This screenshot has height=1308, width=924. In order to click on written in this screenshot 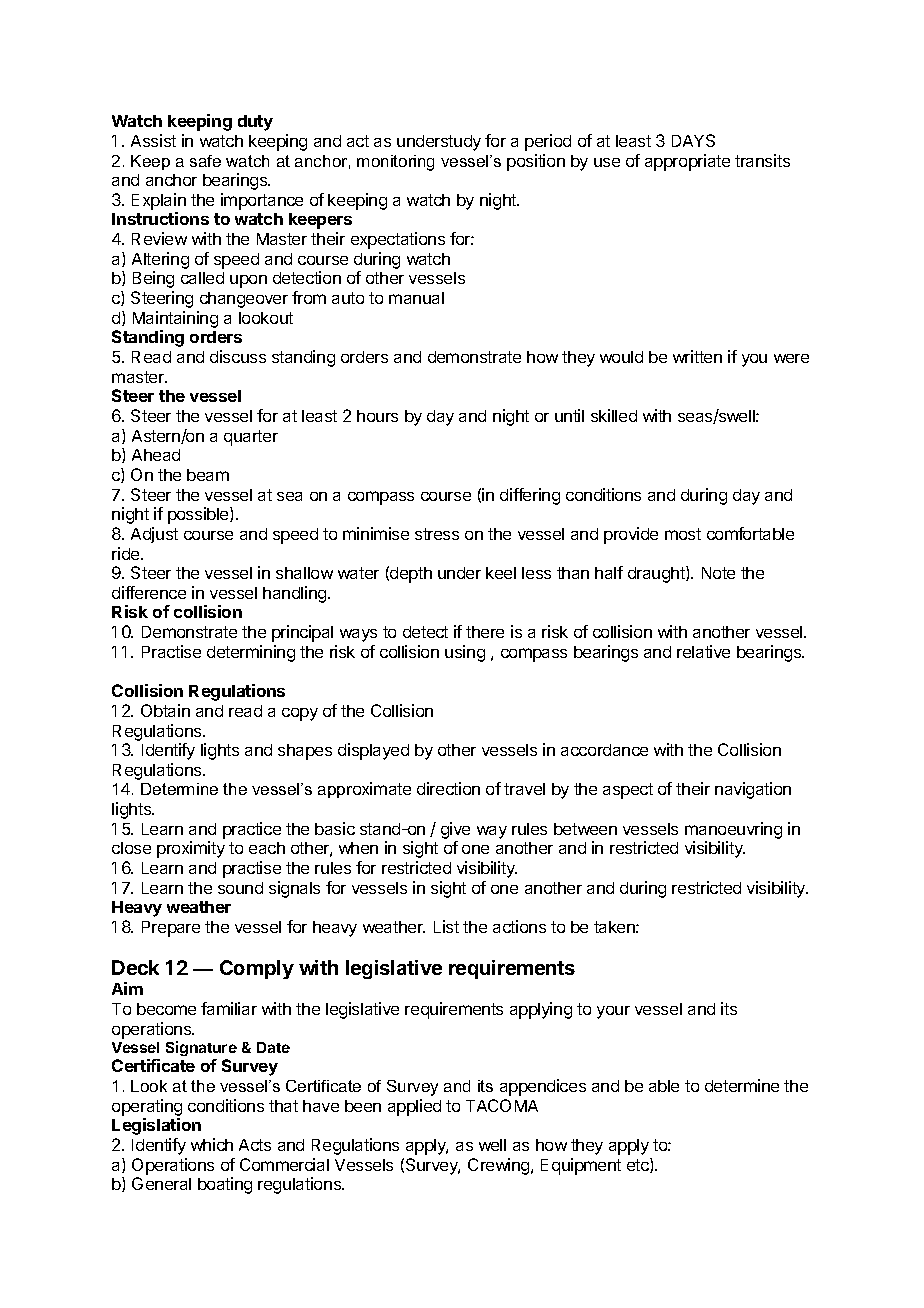, I will do `click(697, 356)`.
